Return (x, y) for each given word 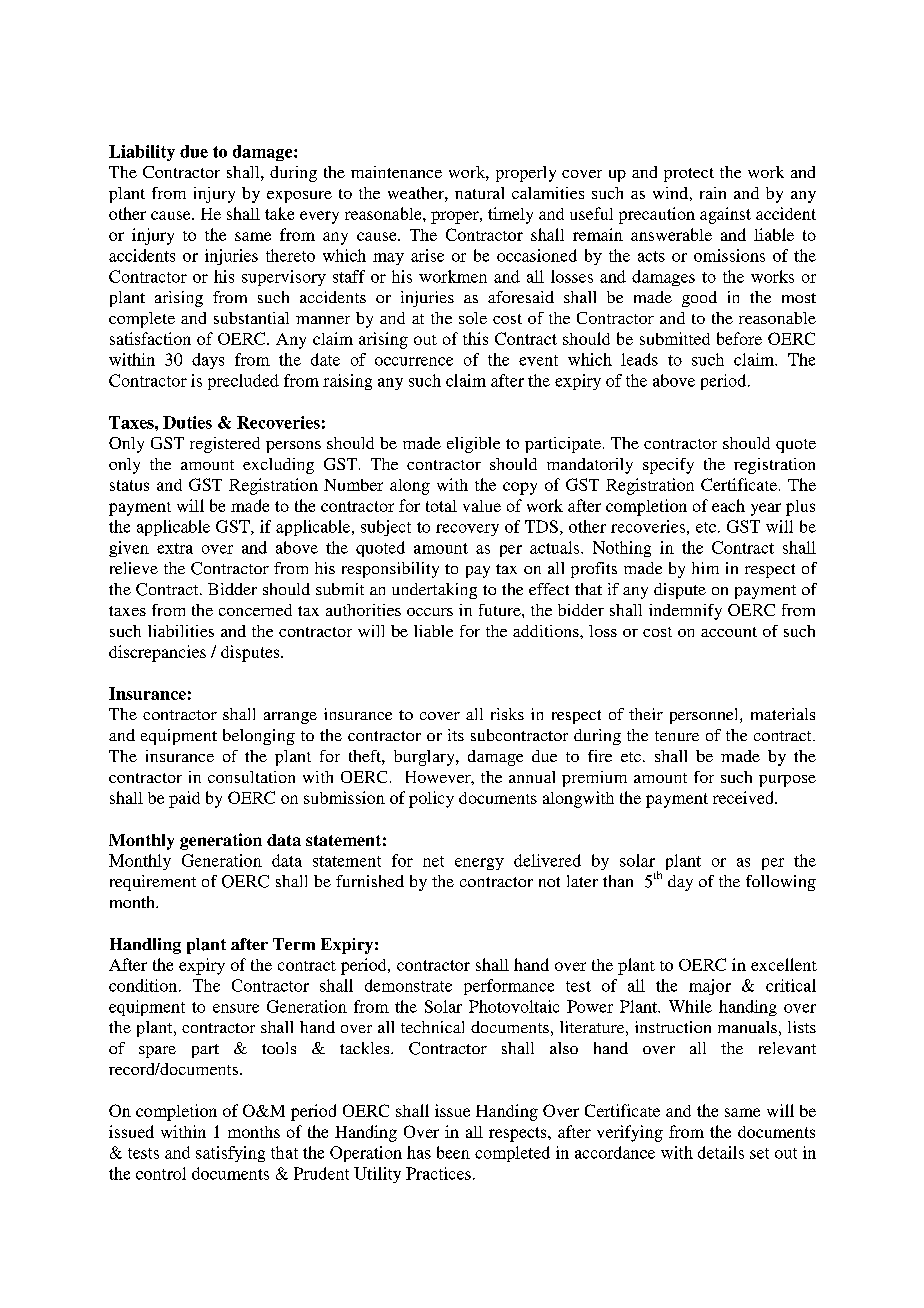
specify (668, 466)
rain (713, 193)
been (453, 1152)
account (729, 632)
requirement (153, 883)
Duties (187, 422)
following (781, 883)
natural (479, 193)
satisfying (230, 1154)
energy (479, 864)
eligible (473, 445)
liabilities (181, 631)
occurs (430, 612)
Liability (142, 153)
